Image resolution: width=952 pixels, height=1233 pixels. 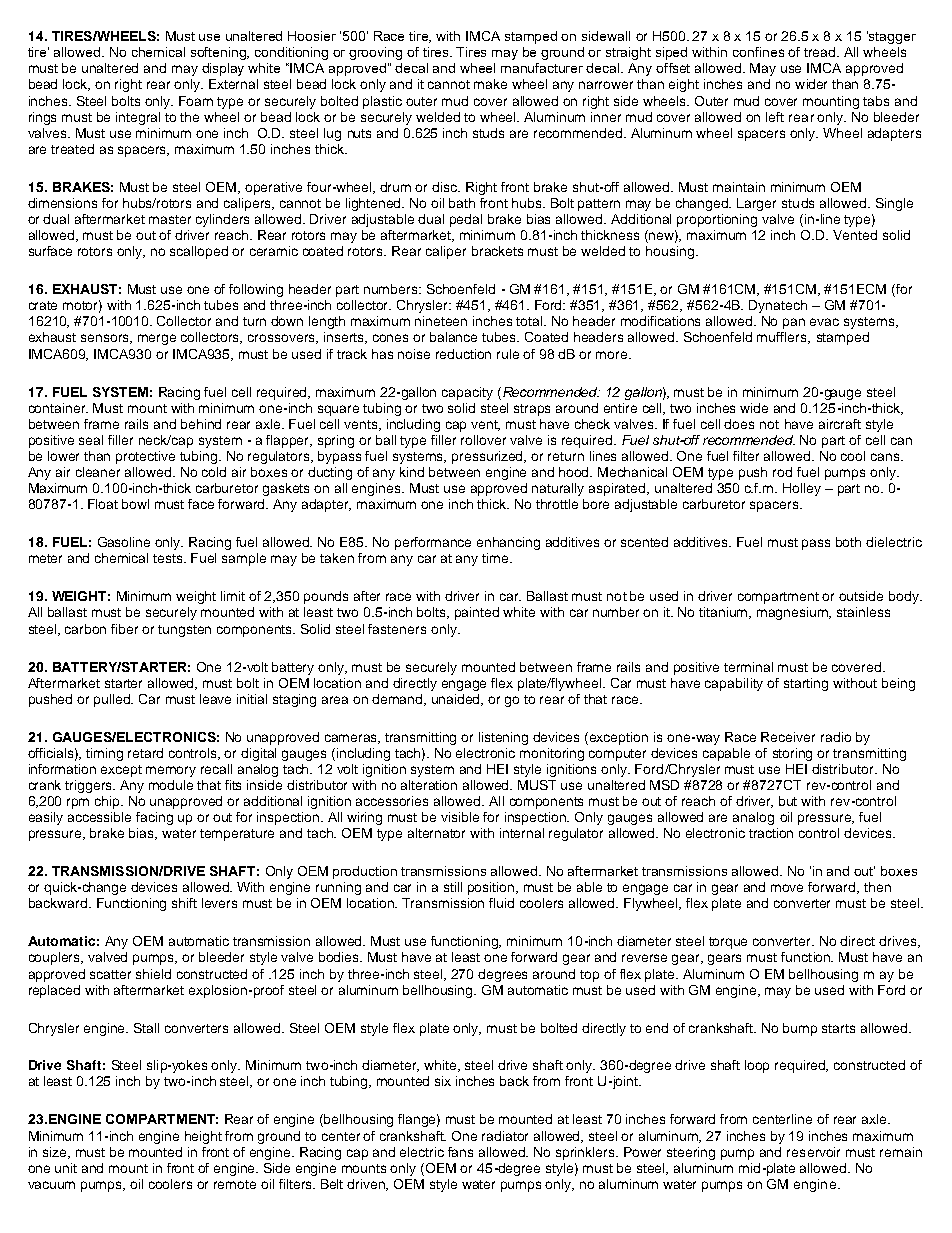 What do you see at coordinates (787, 888) in the image?
I see `move` at bounding box center [787, 888].
